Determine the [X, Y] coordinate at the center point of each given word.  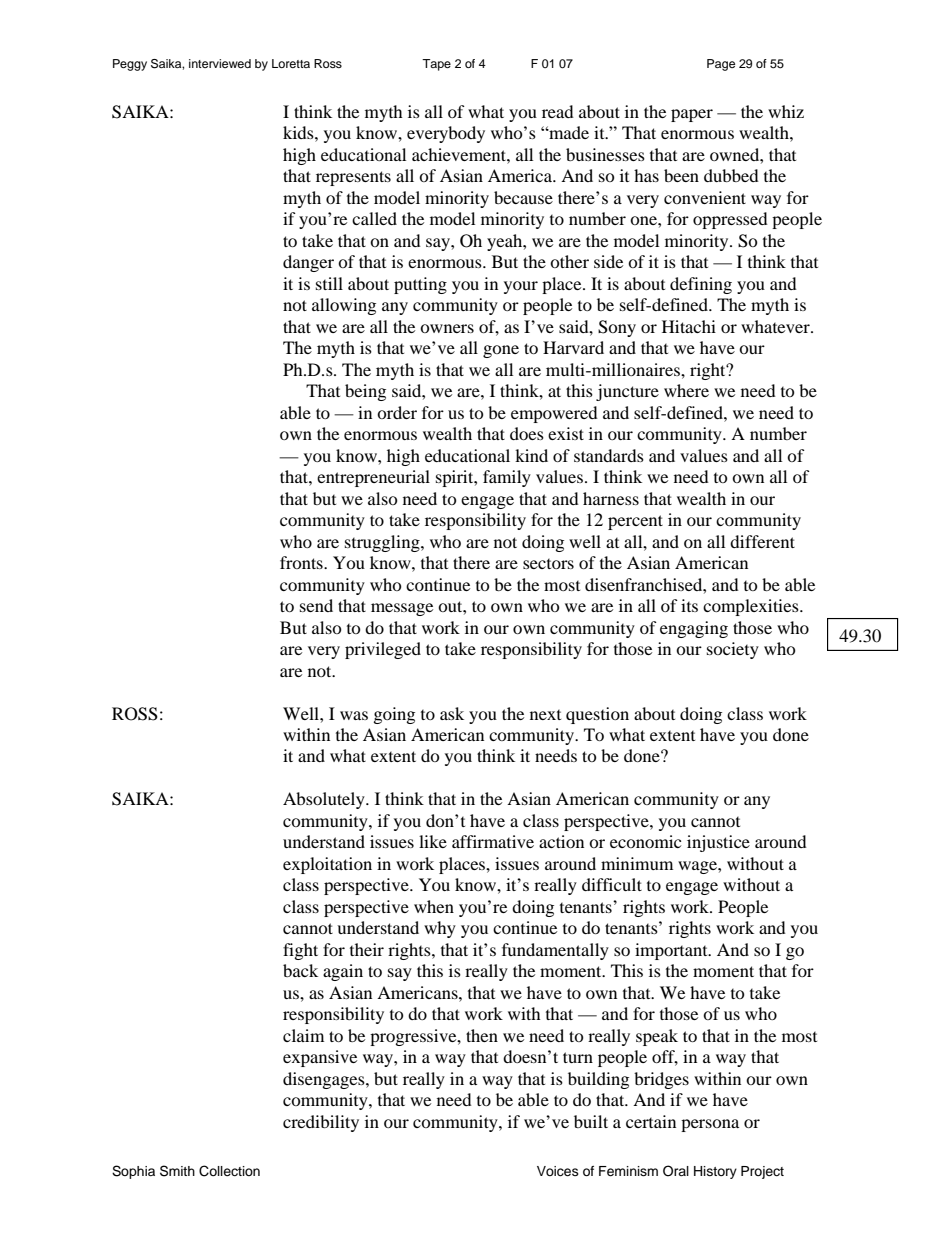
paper [692, 115]
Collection [229, 1171]
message [402, 609]
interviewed [220, 63]
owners [447, 328]
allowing [344, 306]
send [316, 605]
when [434, 906]
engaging [694, 629]
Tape [436, 65]
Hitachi [689, 326]
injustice [718, 843]
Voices [558, 1171]
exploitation [327, 865]
